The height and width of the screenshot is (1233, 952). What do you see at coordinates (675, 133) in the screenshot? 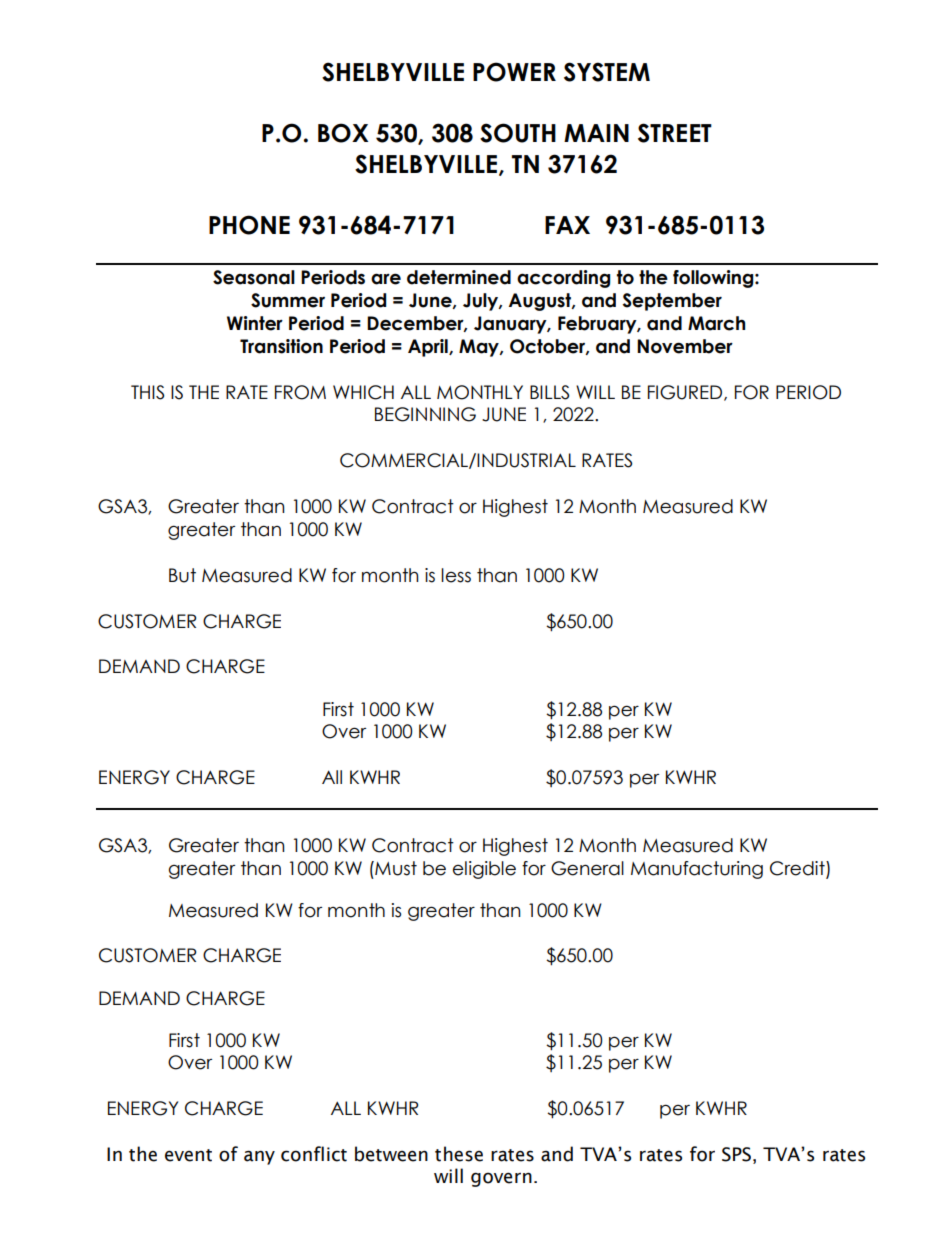
I see `STREET` at bounding box center [675, 133].
